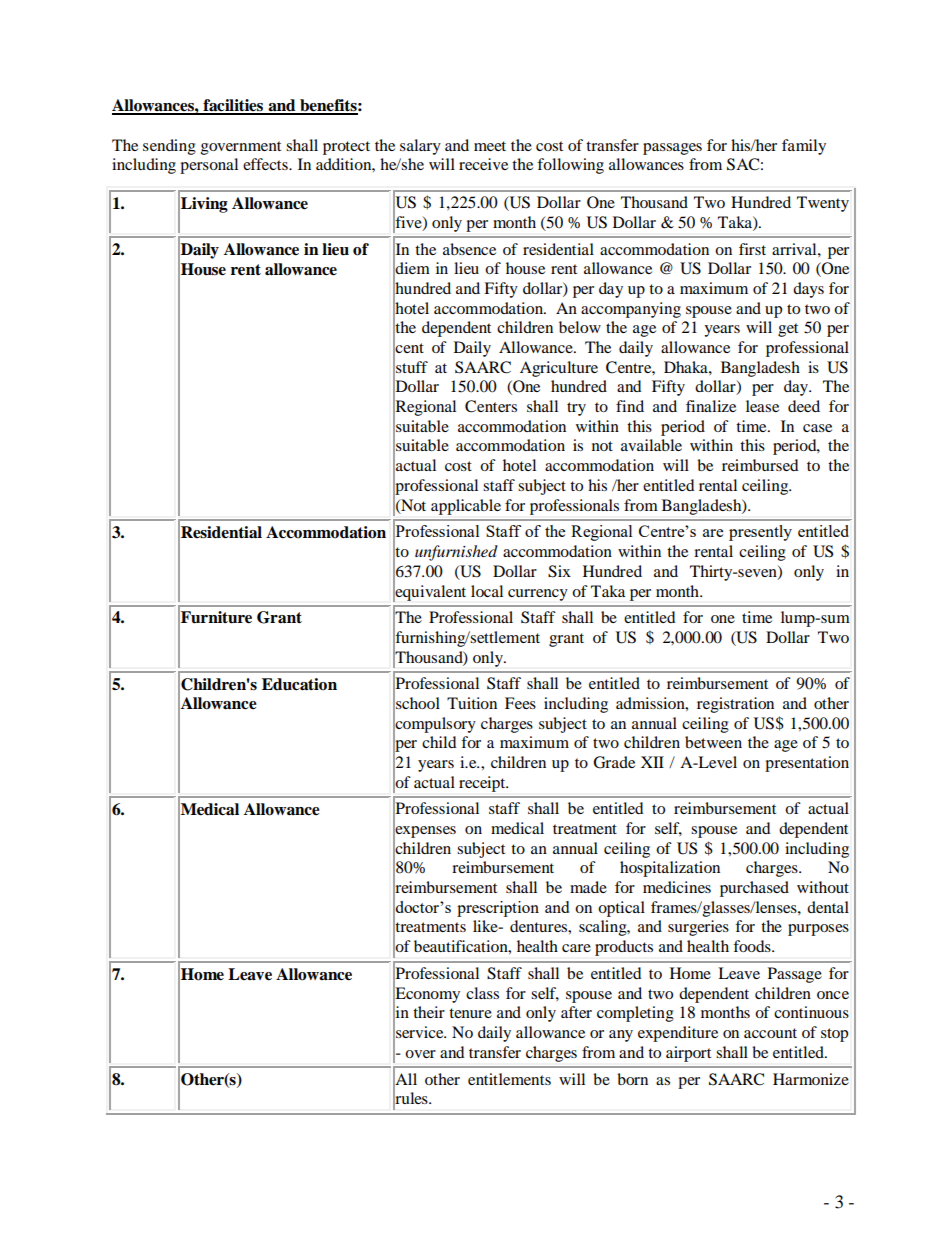 Image resolution: width=952 pixels, height=1233 pixels. I want to click on absence, so click(469, 249).
